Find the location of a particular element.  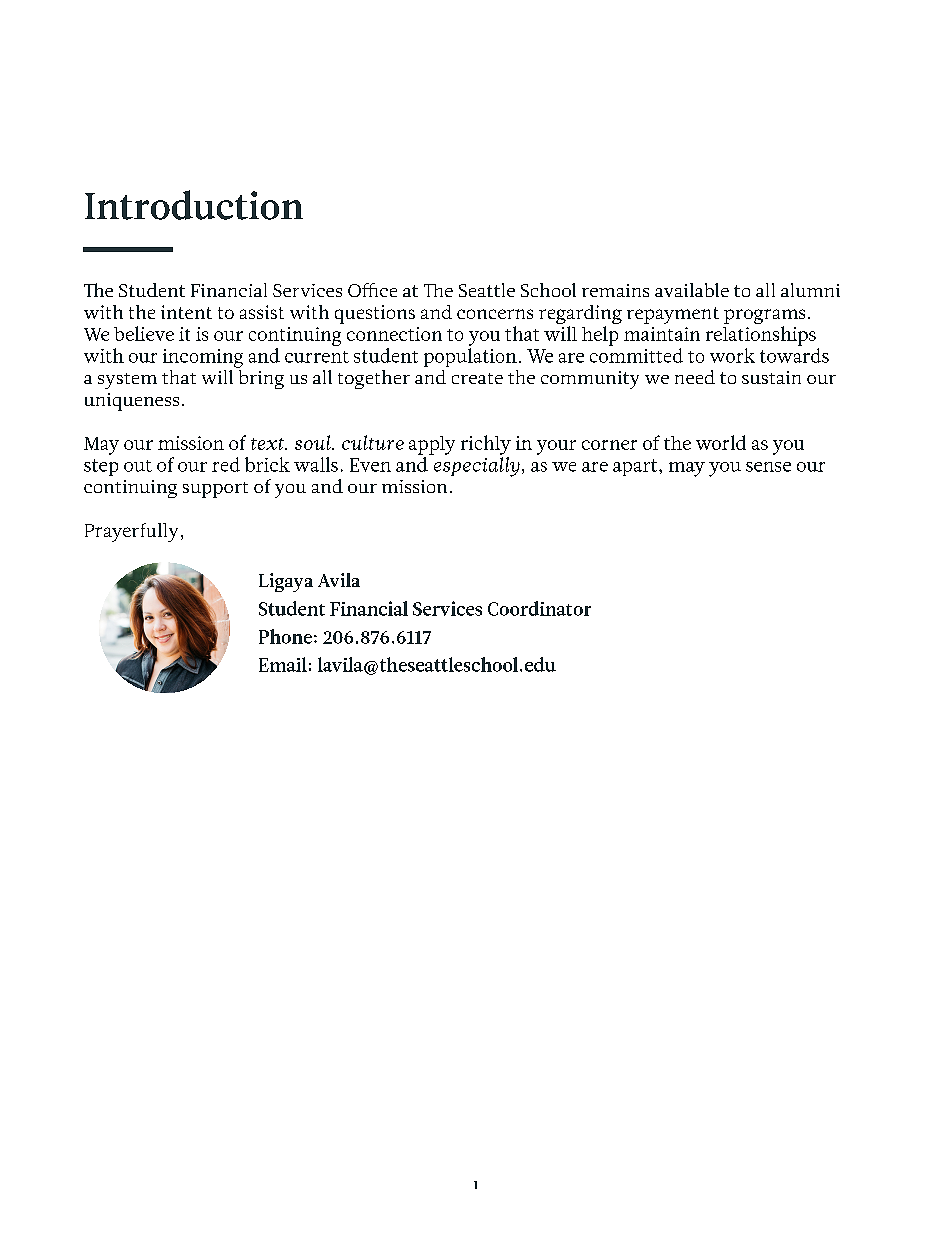

support is located at coordinates (215, 490).
